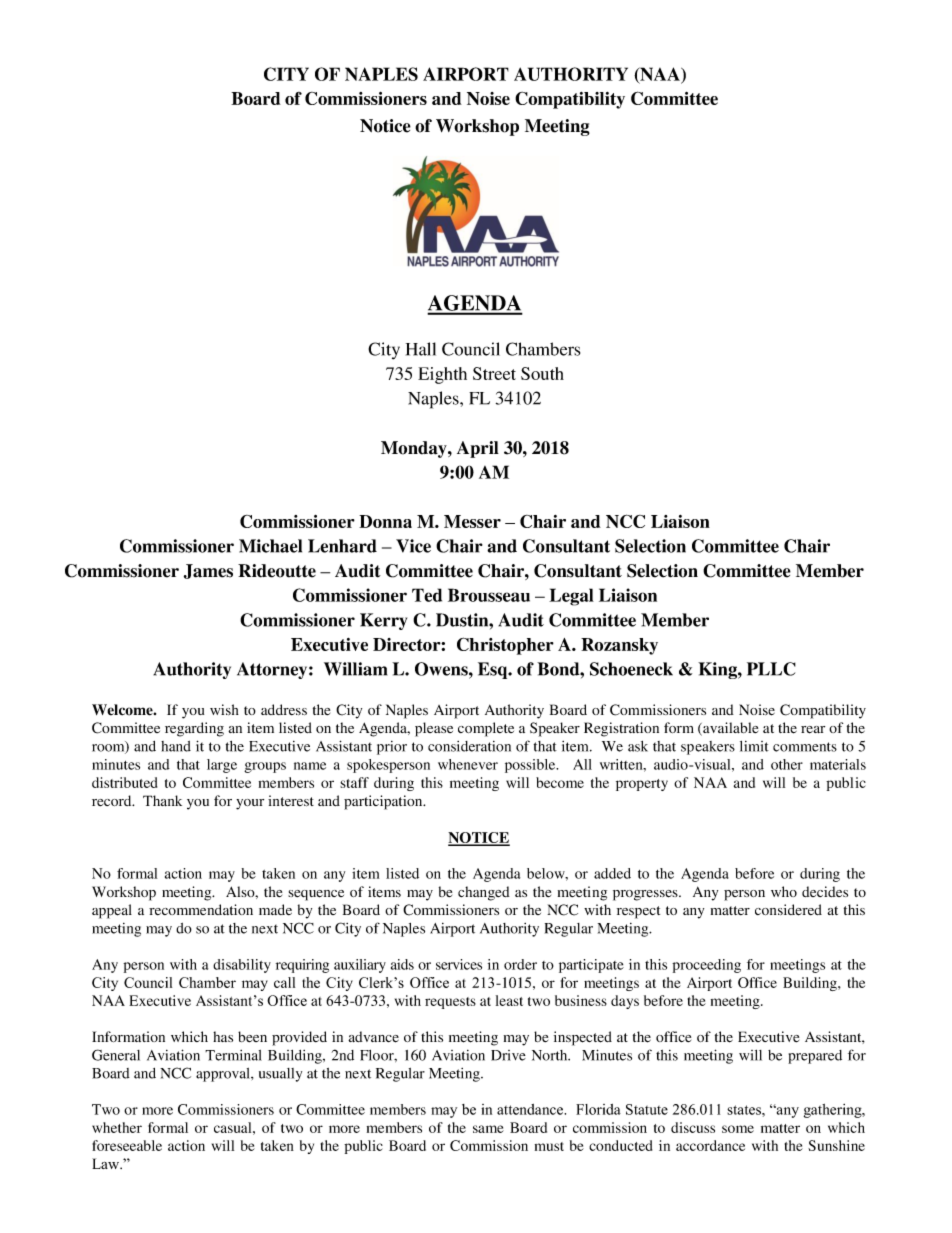  Describe the element at coordinates (127, 1145) in the screenshot. I see `foreseeable` at that location.
